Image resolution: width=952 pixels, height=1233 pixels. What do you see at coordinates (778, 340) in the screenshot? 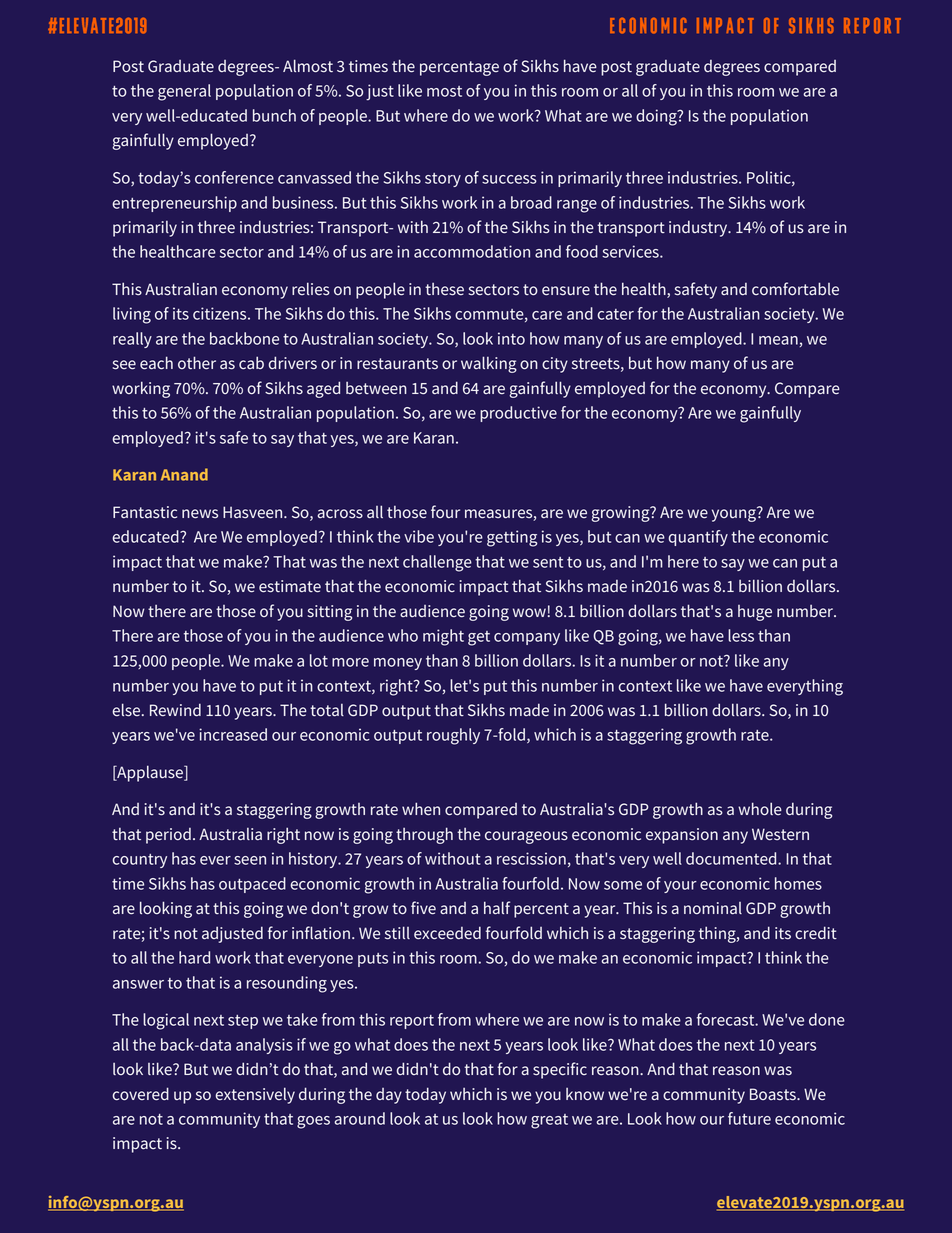
I see `mean` at bounding box center [778, 340].
